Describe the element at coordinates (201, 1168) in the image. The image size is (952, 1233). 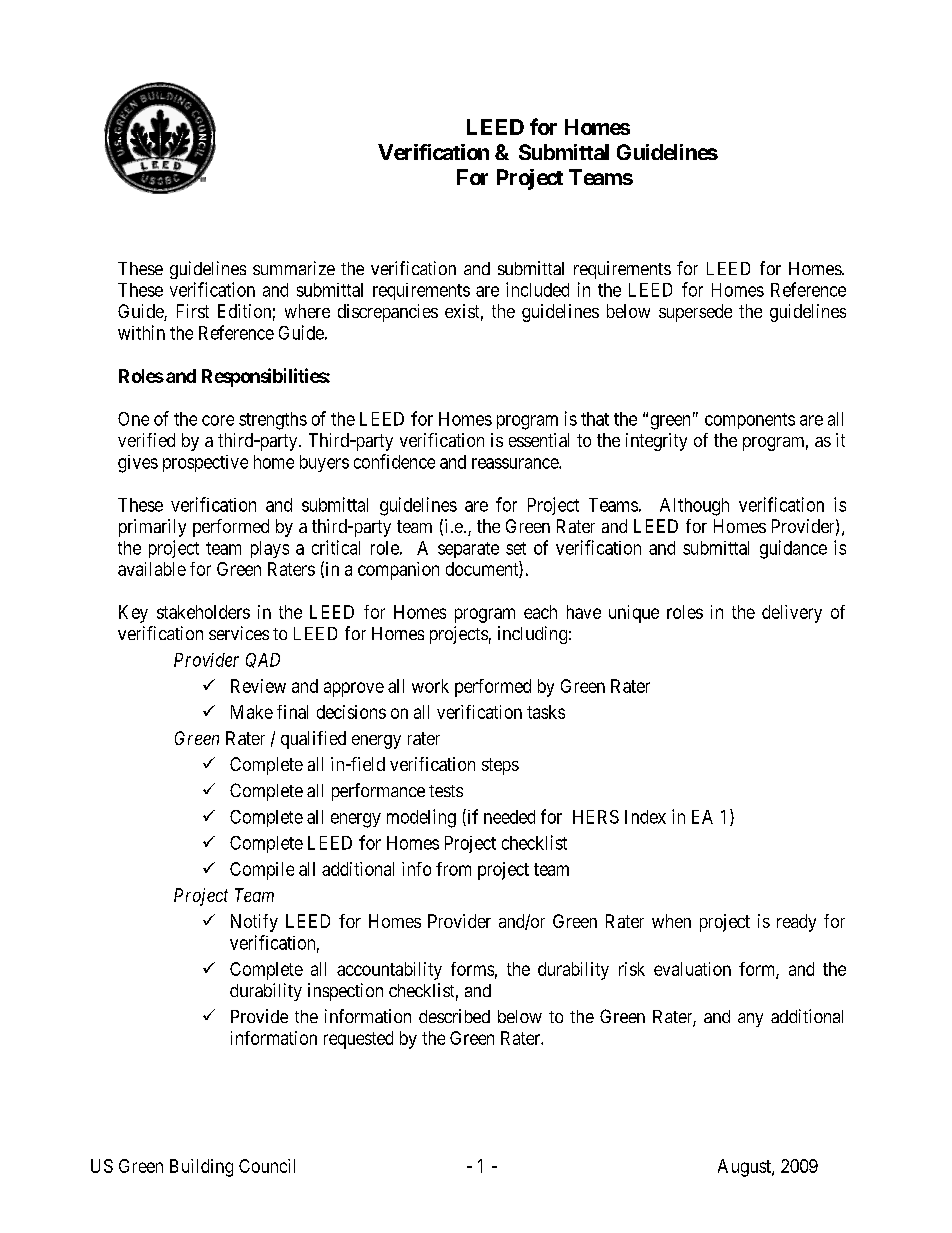
I see `Building` at that location.
